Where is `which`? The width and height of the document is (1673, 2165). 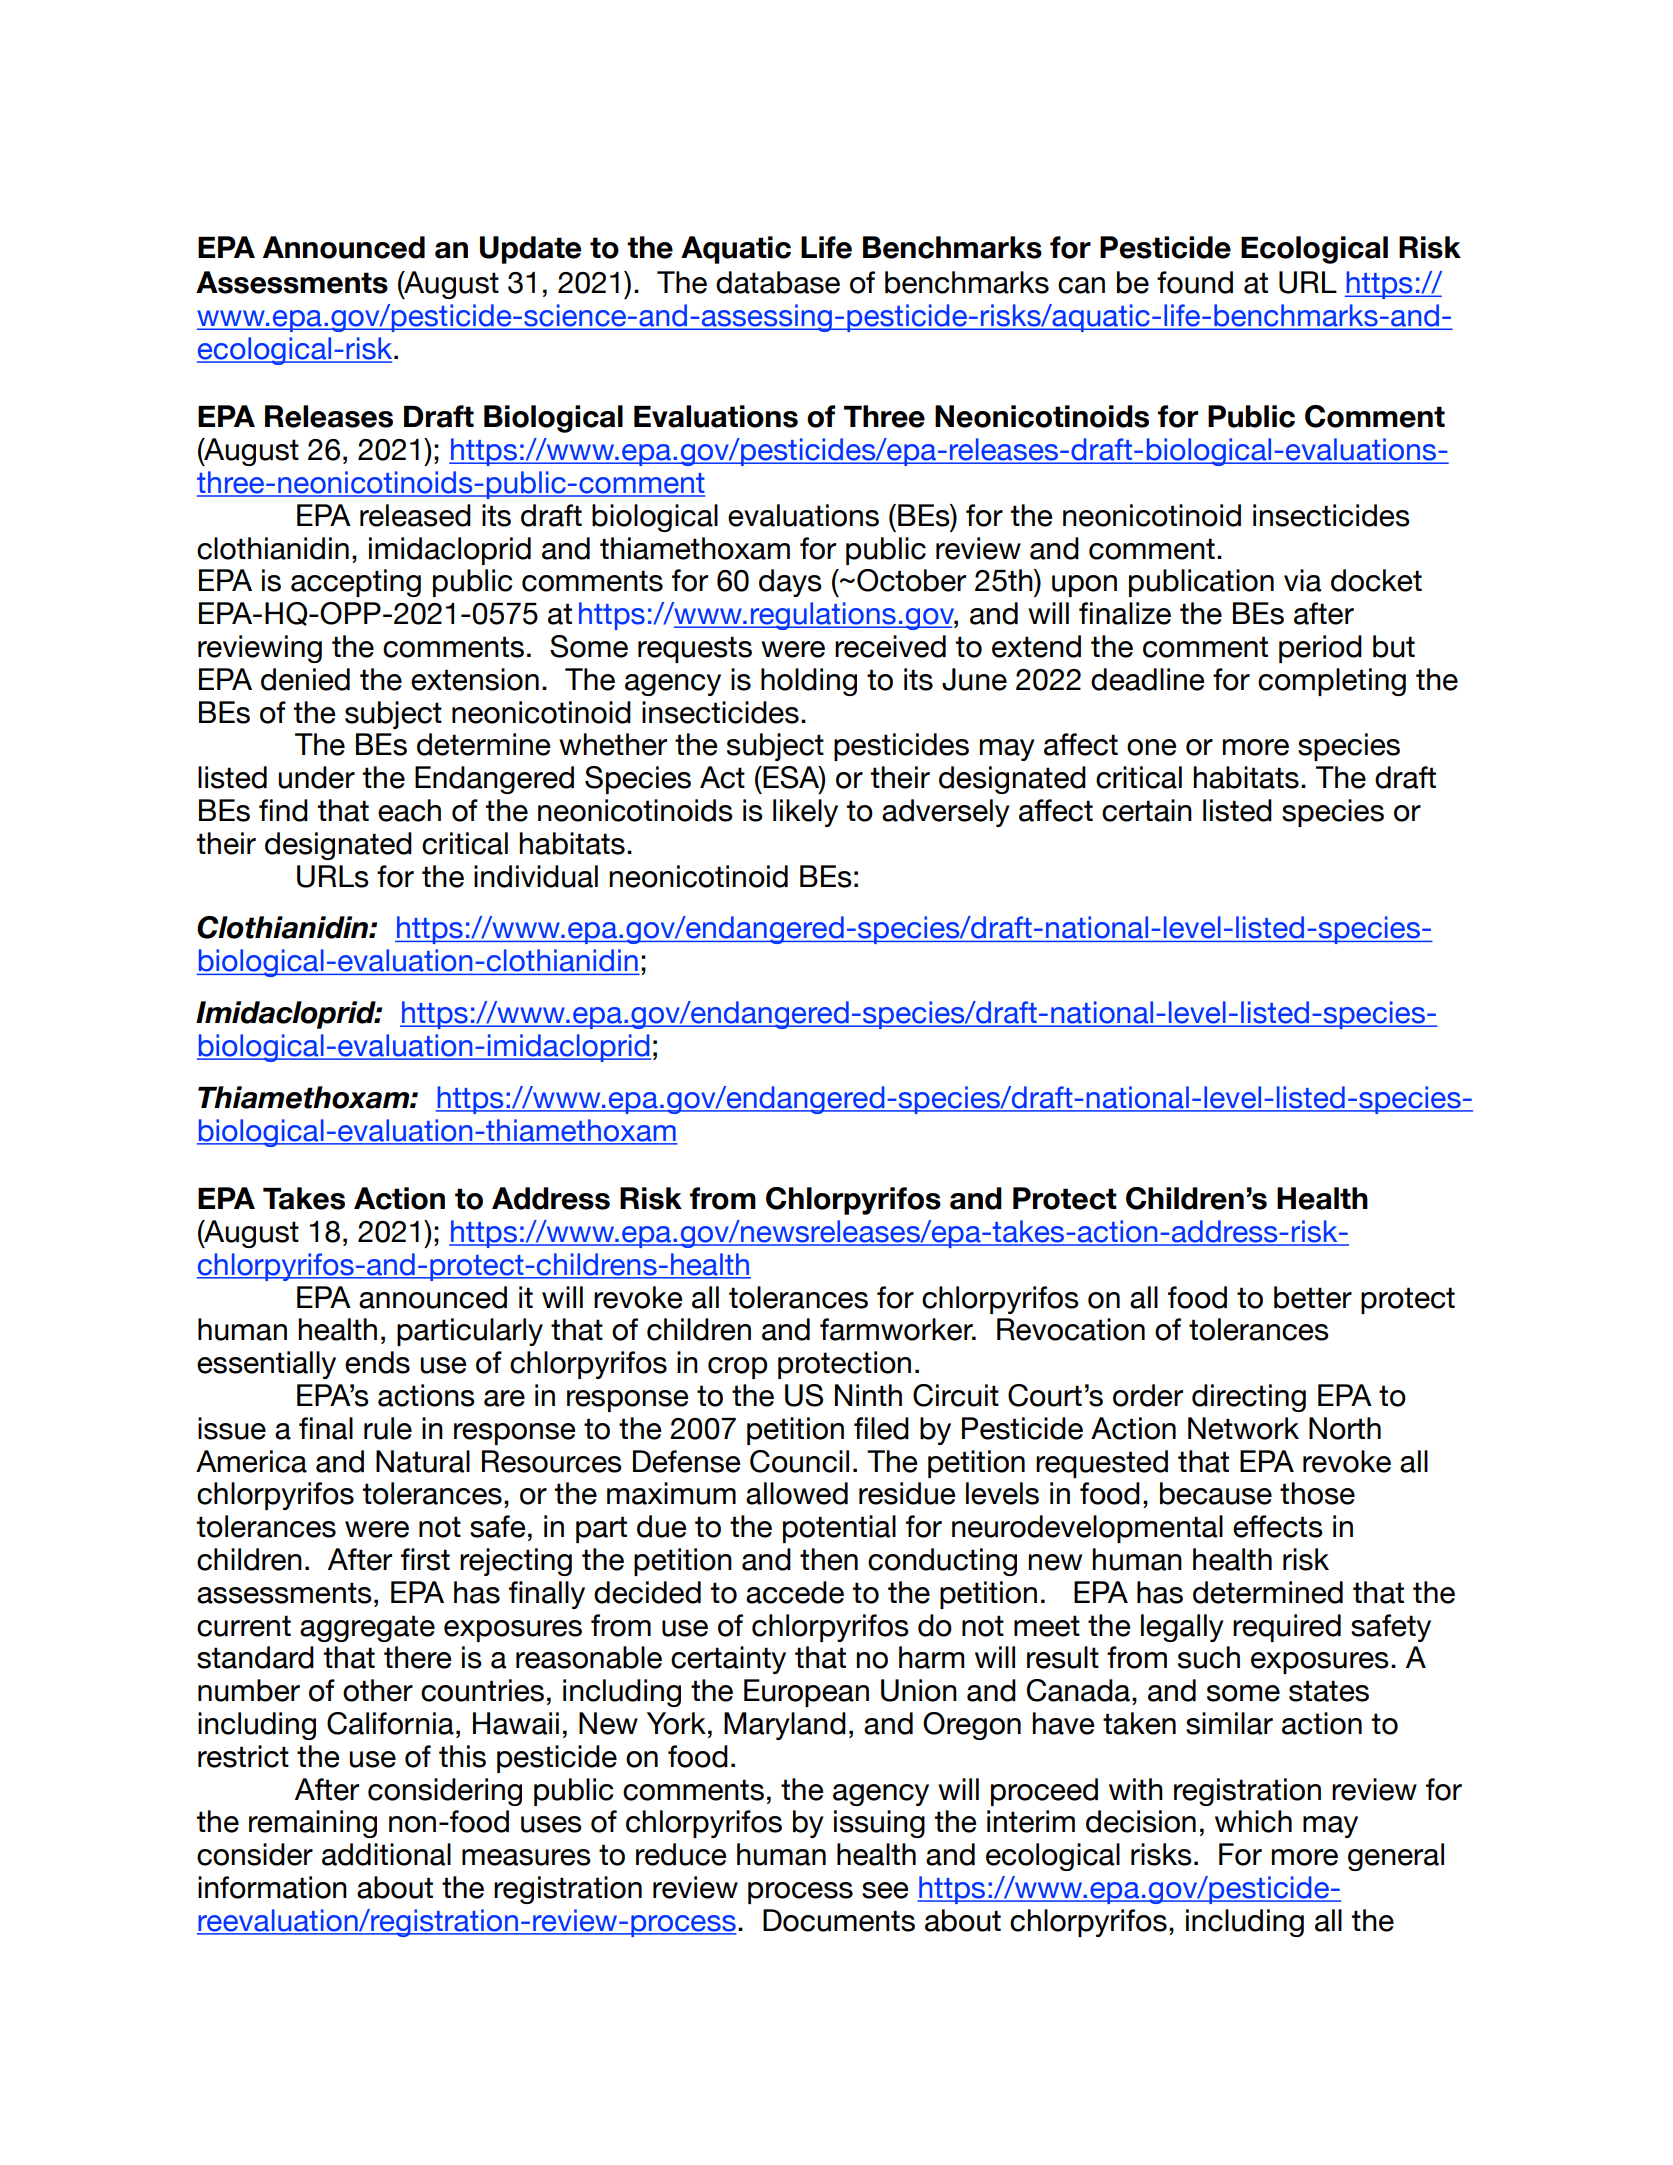 which is located at coordinates (1253, 1821).
